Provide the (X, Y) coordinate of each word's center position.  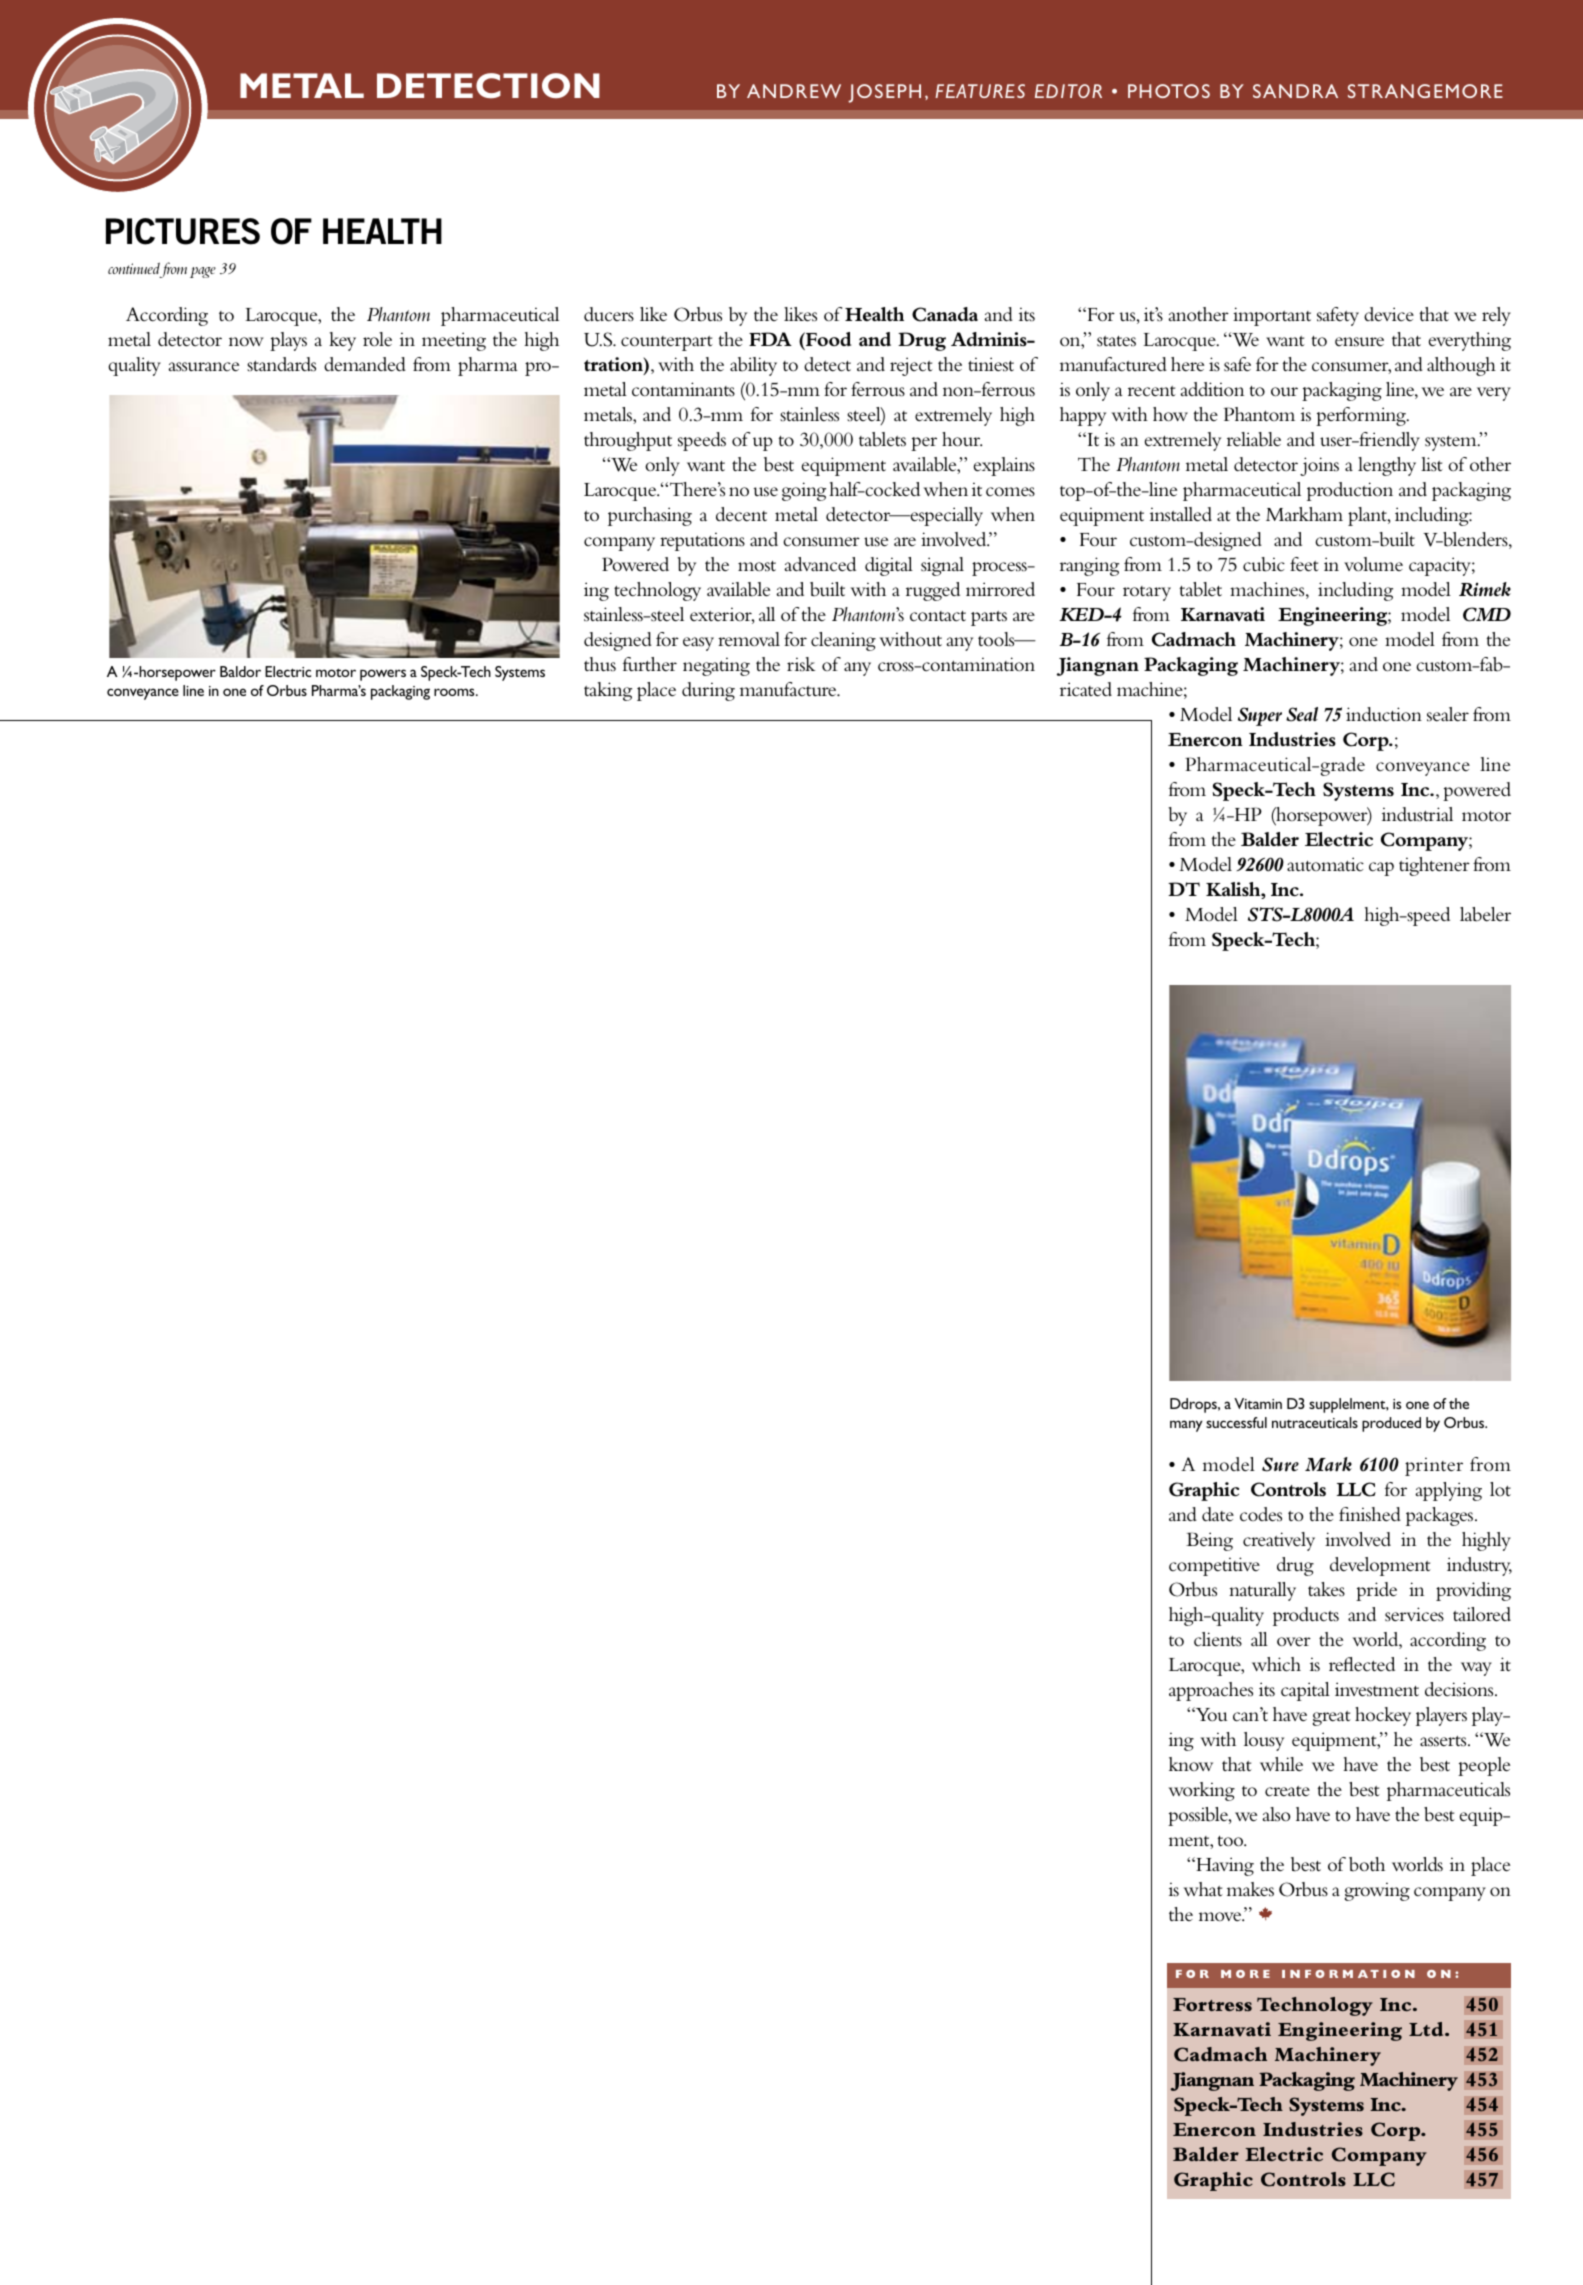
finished (1370, 1514)
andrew (794, 91)
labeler (1485, 914)
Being (1209, 1541)
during (708, 691)
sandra (1295, 91)
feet (1304, 564)
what (1203, 1889)
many (1186, 1426)
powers (383, 675)
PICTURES (183, 231)
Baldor (240, 671)
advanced (820, 564)
